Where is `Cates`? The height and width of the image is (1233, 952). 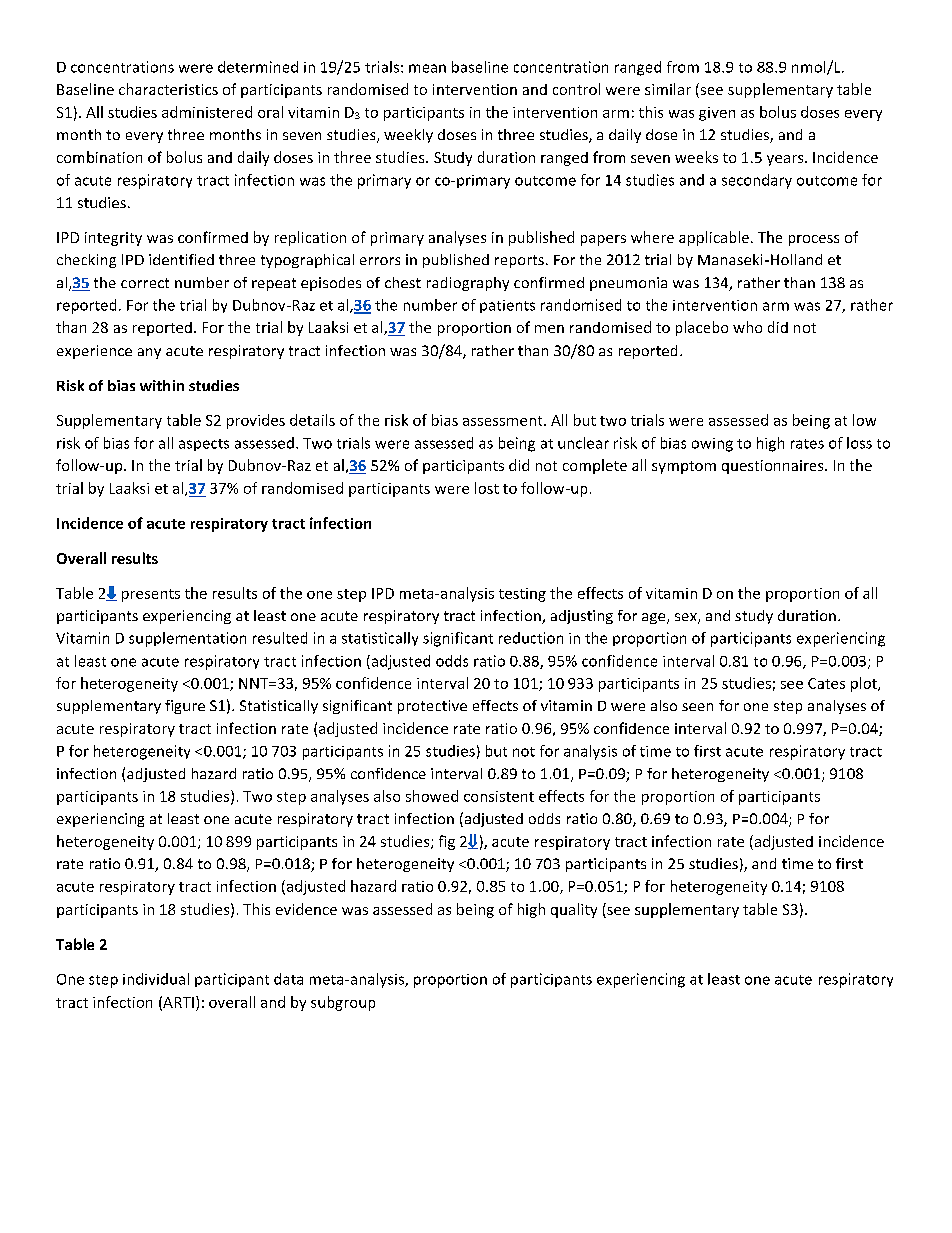
Cates is located at coordinates (826, 683).
